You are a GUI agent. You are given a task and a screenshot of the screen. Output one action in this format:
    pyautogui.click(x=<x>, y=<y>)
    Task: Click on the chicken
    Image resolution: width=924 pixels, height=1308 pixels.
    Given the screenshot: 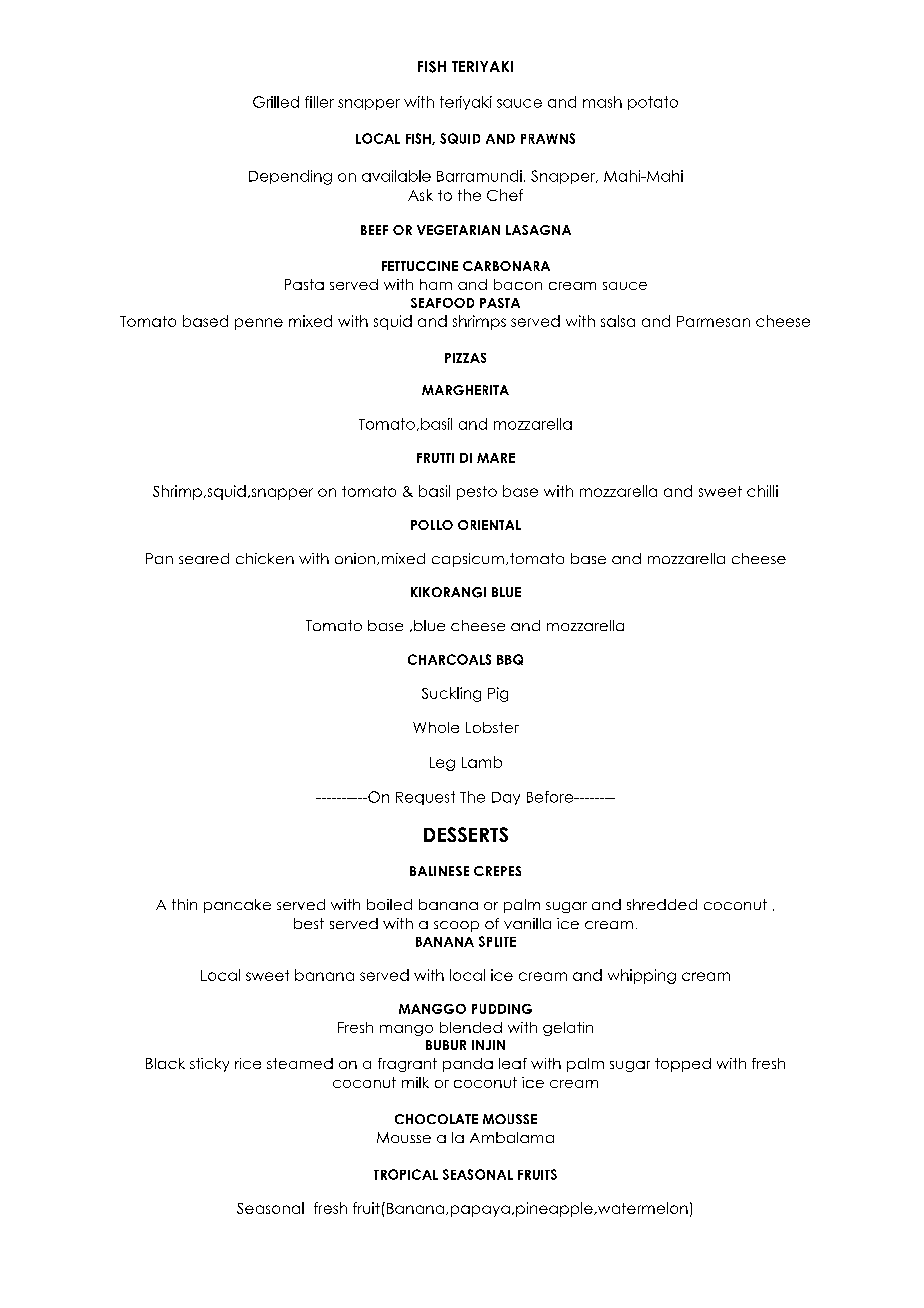 What is the action you would take?
    pyautogui.click(x=265, y=558)
